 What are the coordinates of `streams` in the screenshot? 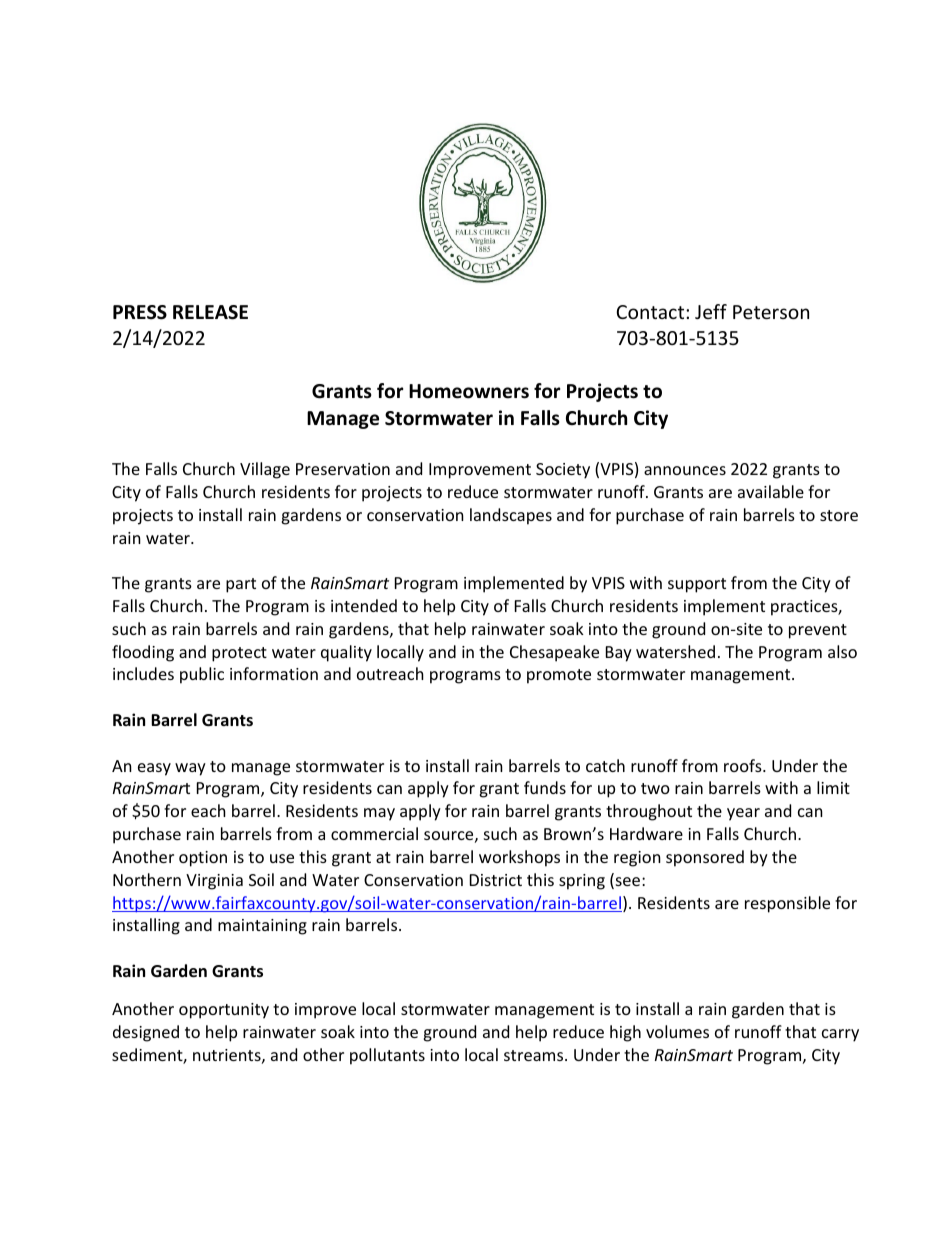 It's located at (535, 1055).
